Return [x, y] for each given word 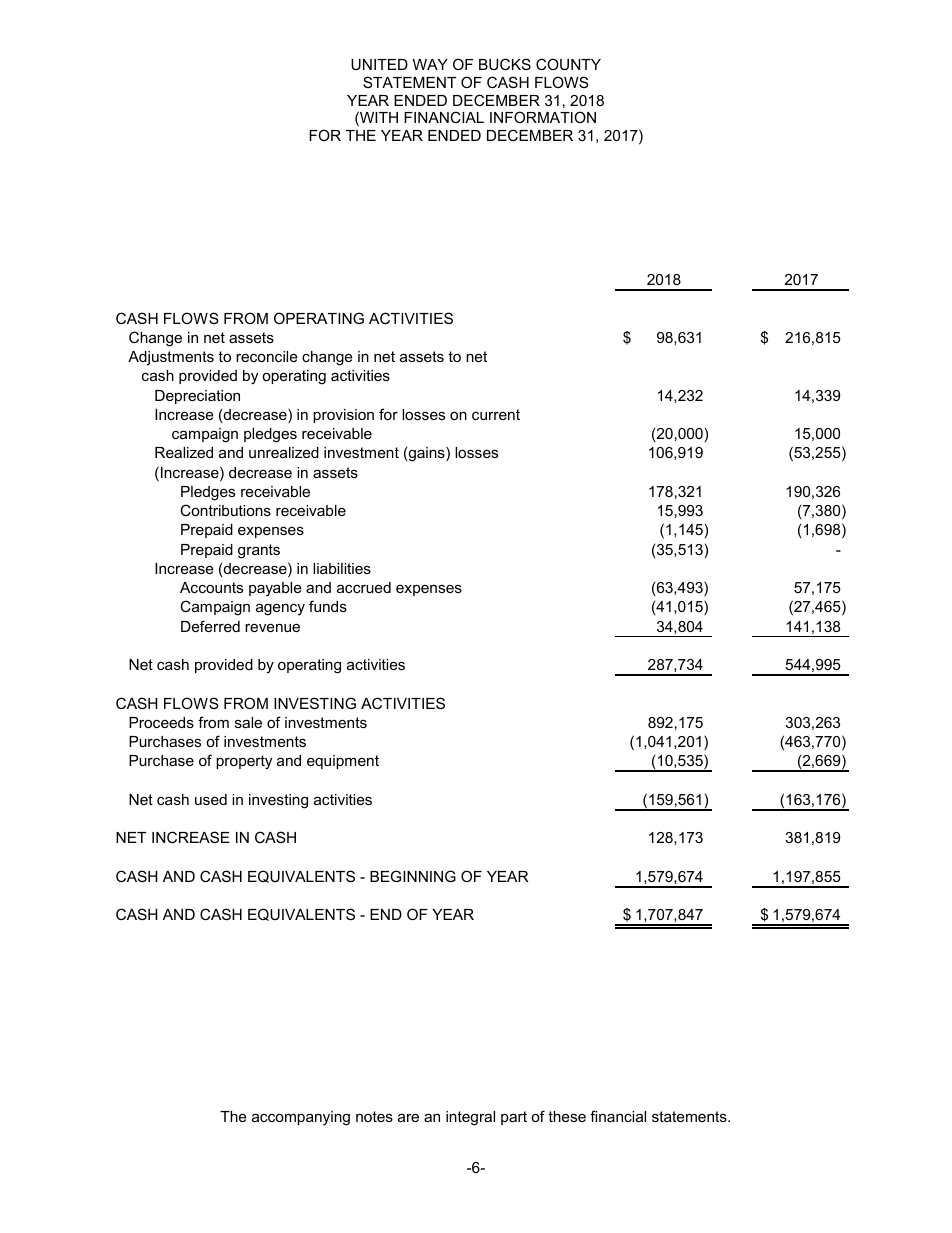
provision [343, 416]
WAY [430, 64]
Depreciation [197, 397]
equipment [343, 762]
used [211, 799]
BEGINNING [413, 876]
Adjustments [171, 358]
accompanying [301, 1118]
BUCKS [505, 64]
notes [374, 1116]
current [496, 414]
